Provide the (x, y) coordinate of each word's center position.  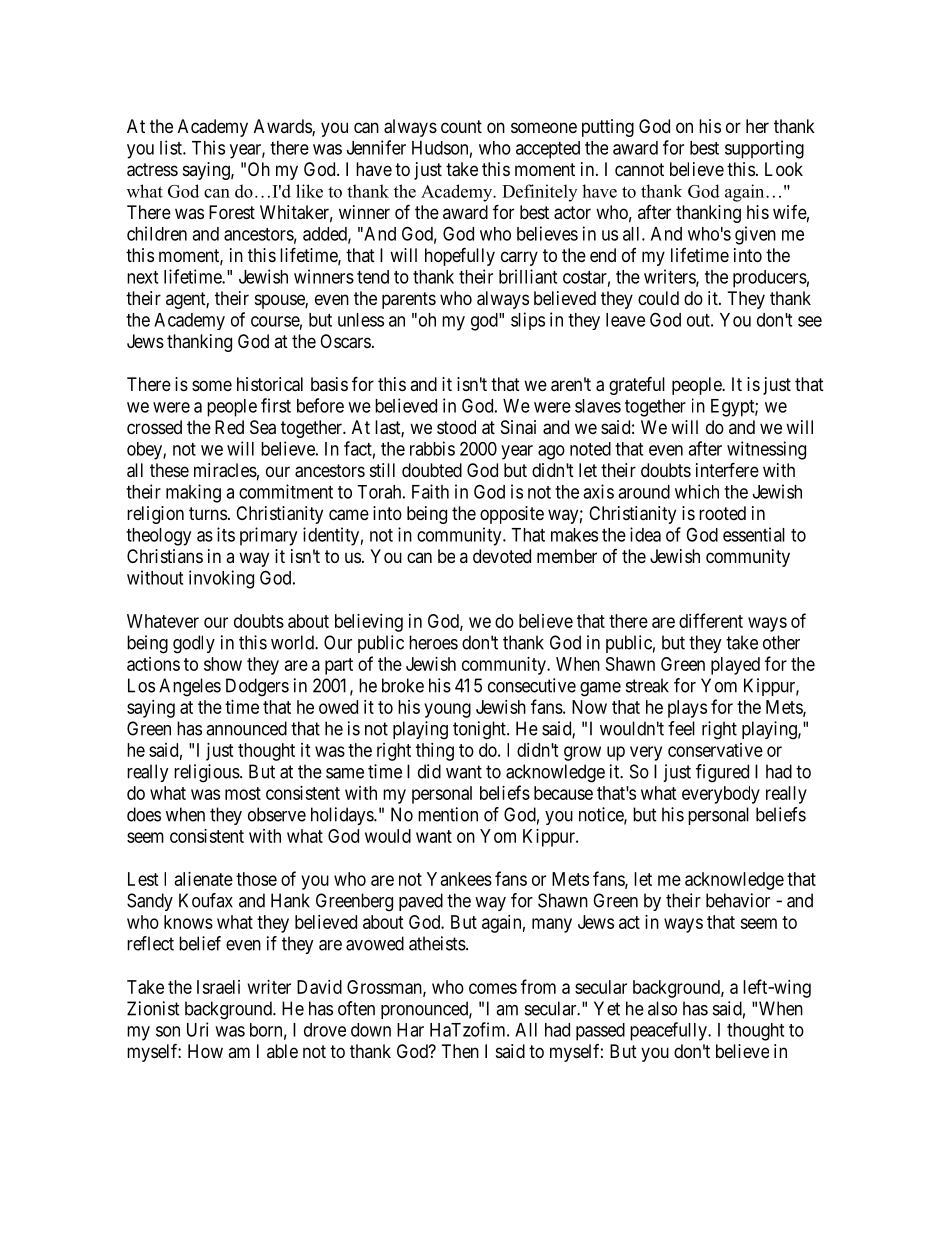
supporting (764, 149)
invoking (221, 579)
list (172, 147)
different (711, 620)
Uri (197, 1029)
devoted (502, 556)
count (461, 126)
